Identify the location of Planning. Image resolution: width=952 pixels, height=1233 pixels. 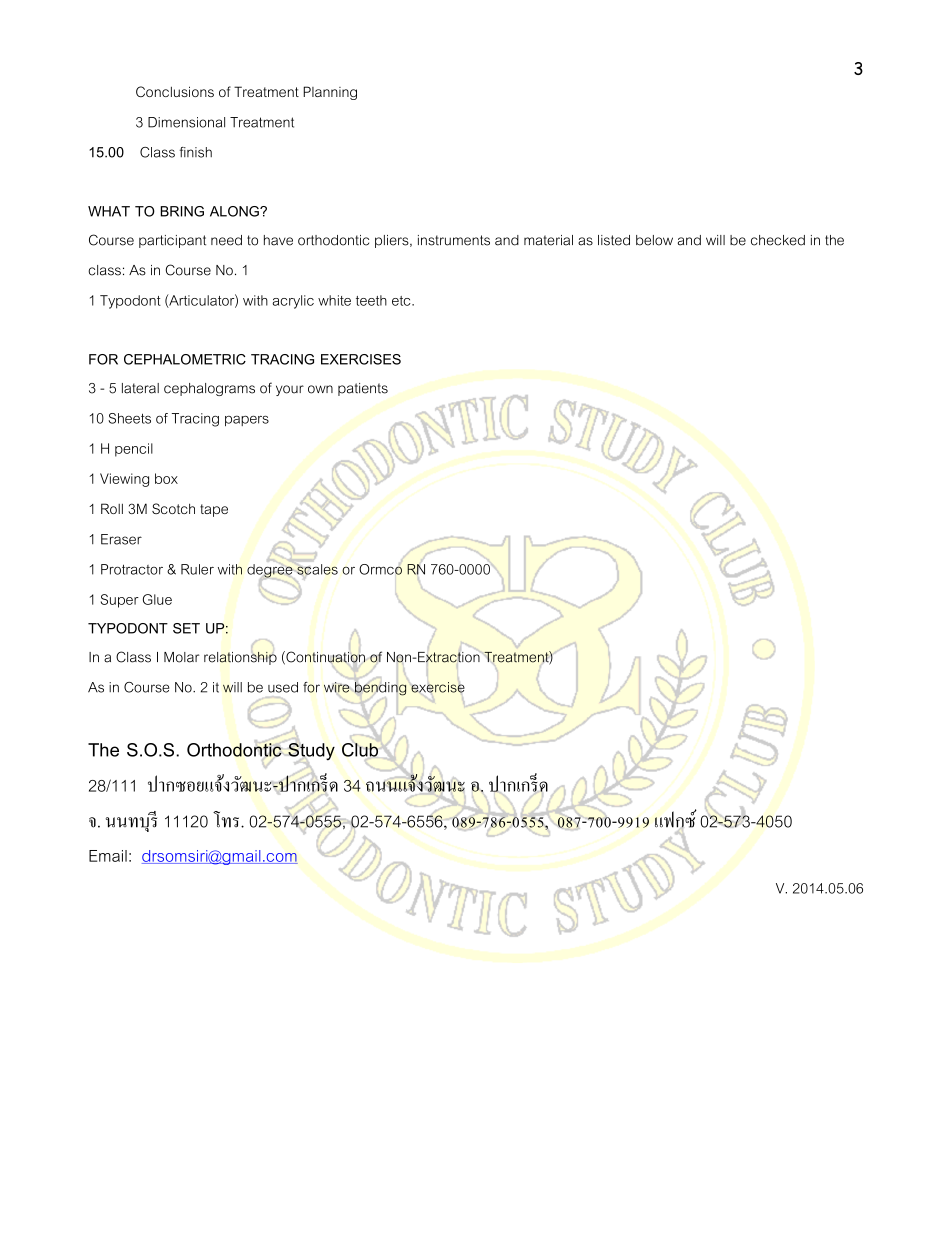
(330, 93).
